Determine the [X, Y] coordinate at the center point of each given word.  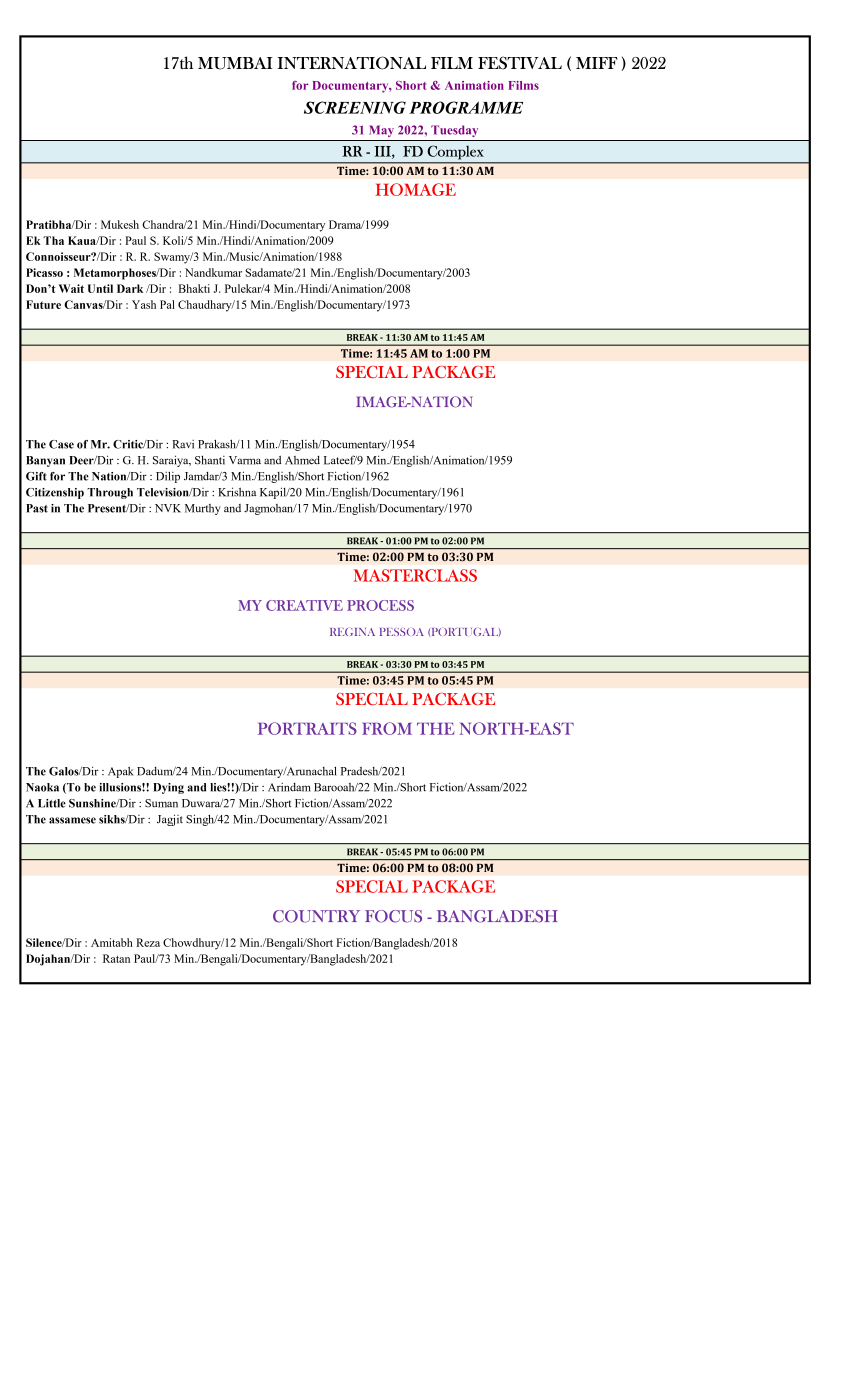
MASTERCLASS [415, 575]
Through [110, 493]
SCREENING [355, 107]
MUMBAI [235, 63]
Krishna [237, 492]
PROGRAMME [466, 107]
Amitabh [112, 942]
